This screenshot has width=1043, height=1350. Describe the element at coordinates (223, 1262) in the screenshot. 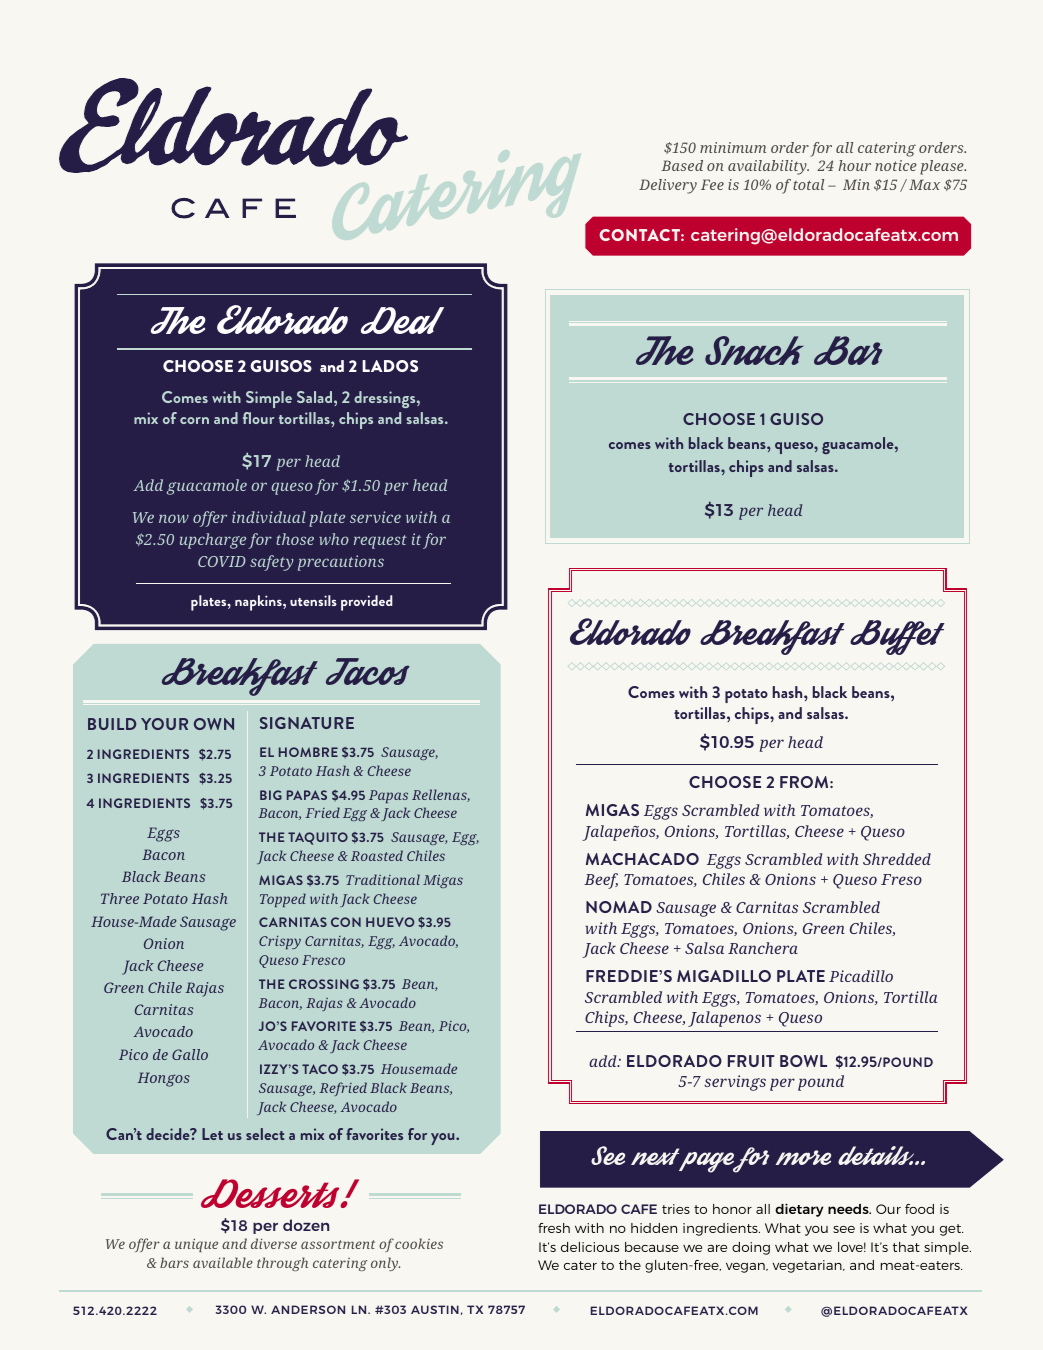

I see `available` at that location.
